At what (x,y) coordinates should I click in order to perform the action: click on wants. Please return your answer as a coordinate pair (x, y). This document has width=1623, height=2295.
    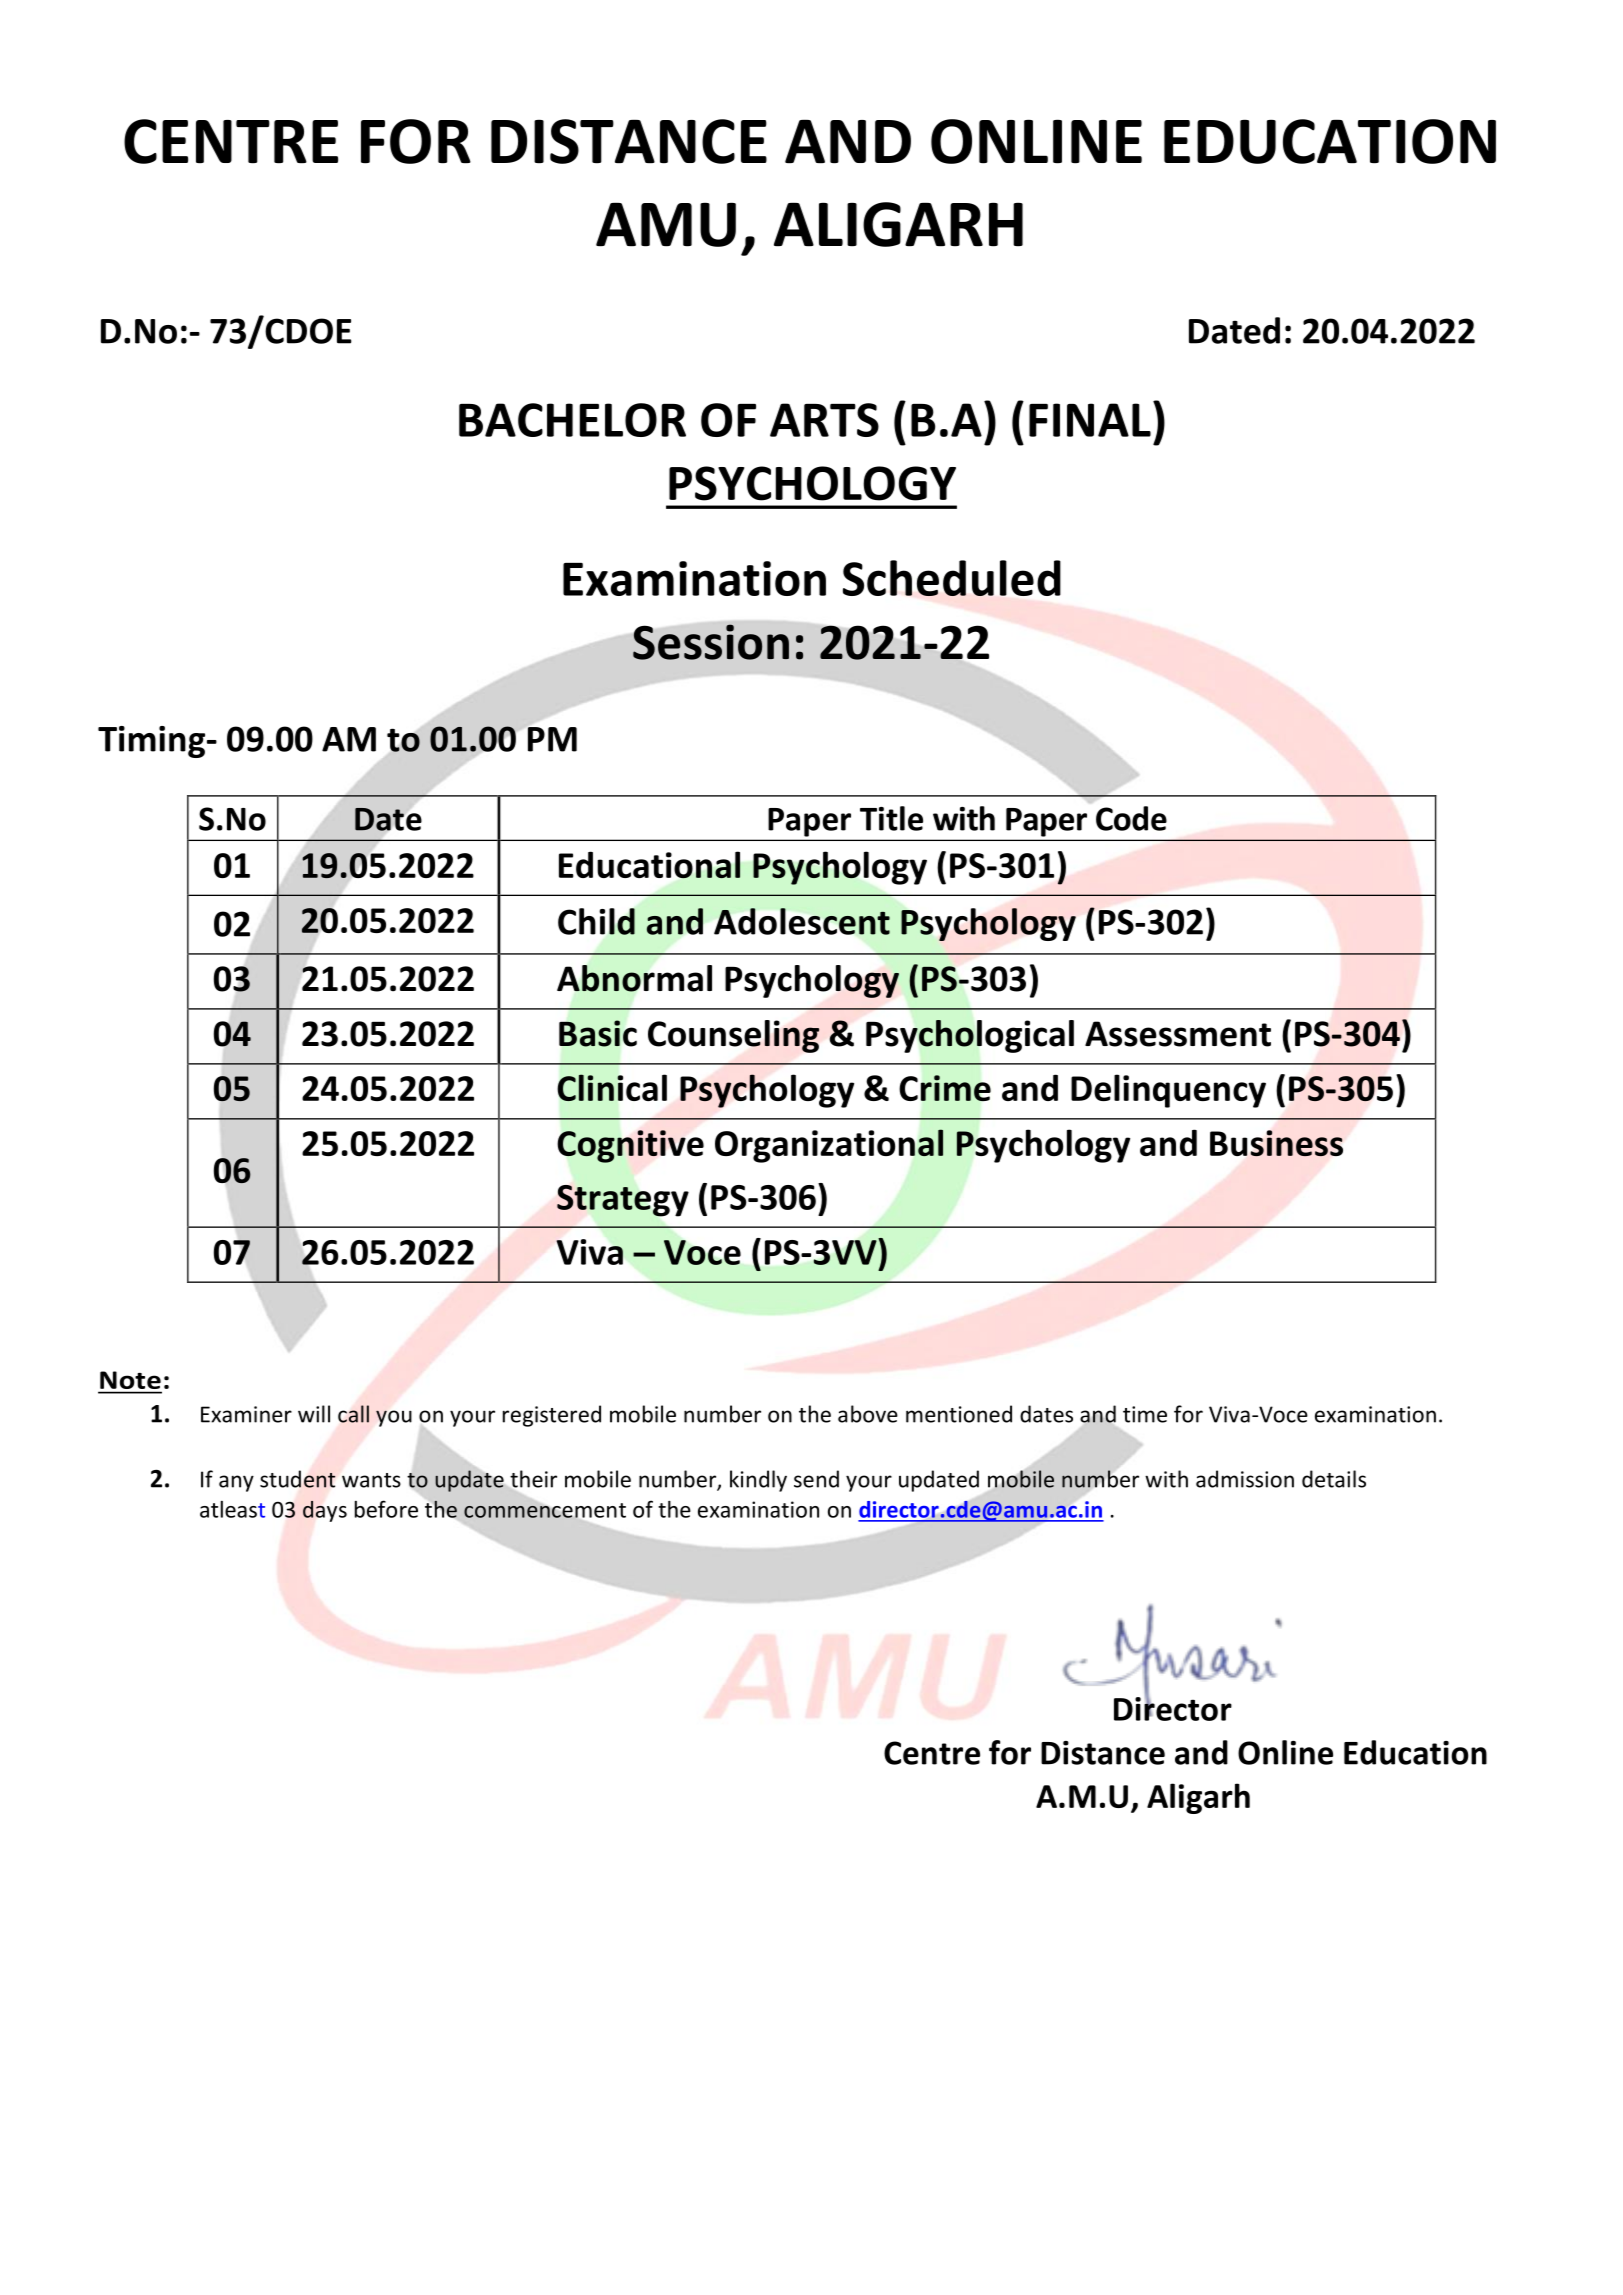
    Looking at the image, I should click on (371, 1480).
